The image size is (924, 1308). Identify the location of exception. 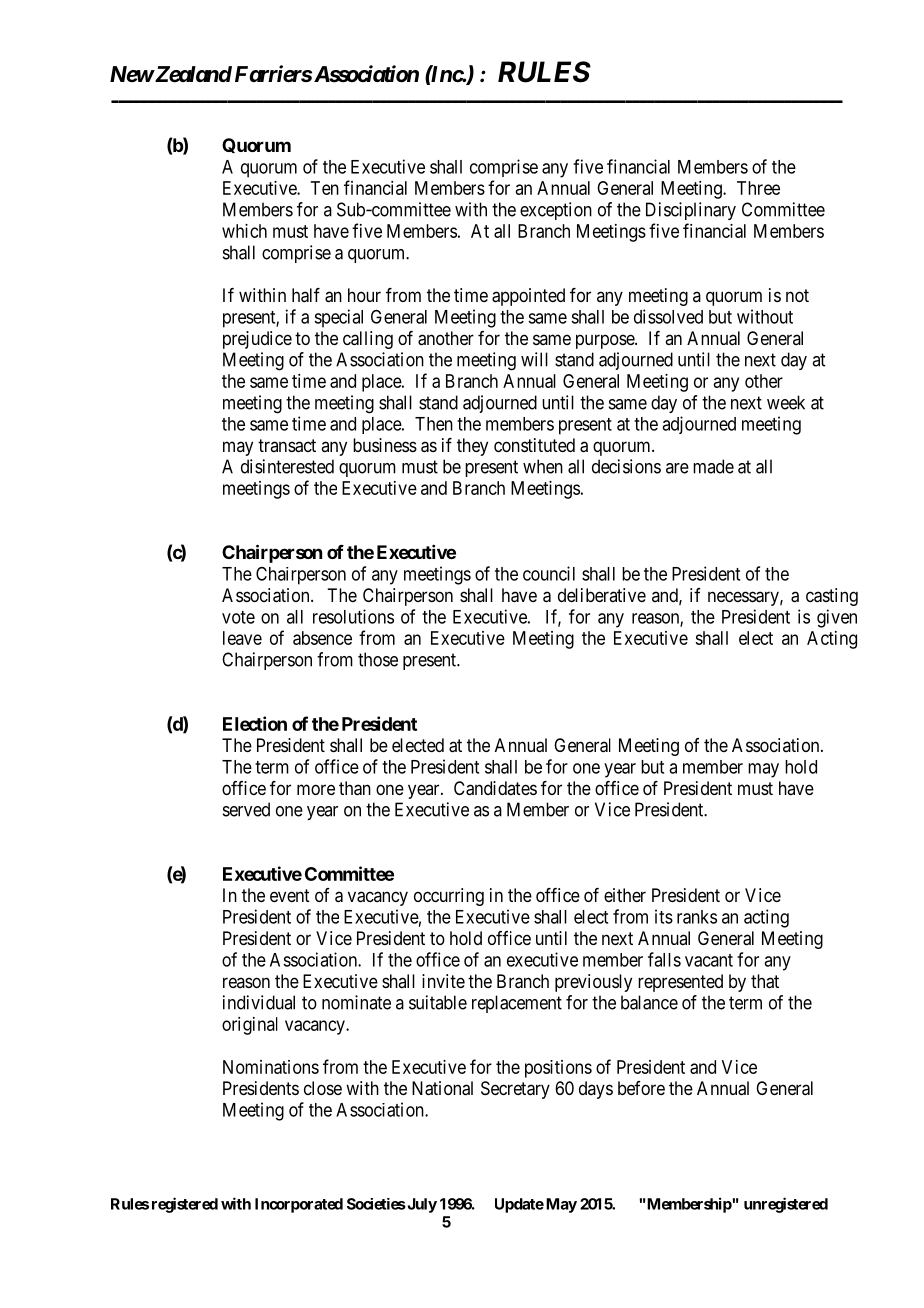
(556, 211).
